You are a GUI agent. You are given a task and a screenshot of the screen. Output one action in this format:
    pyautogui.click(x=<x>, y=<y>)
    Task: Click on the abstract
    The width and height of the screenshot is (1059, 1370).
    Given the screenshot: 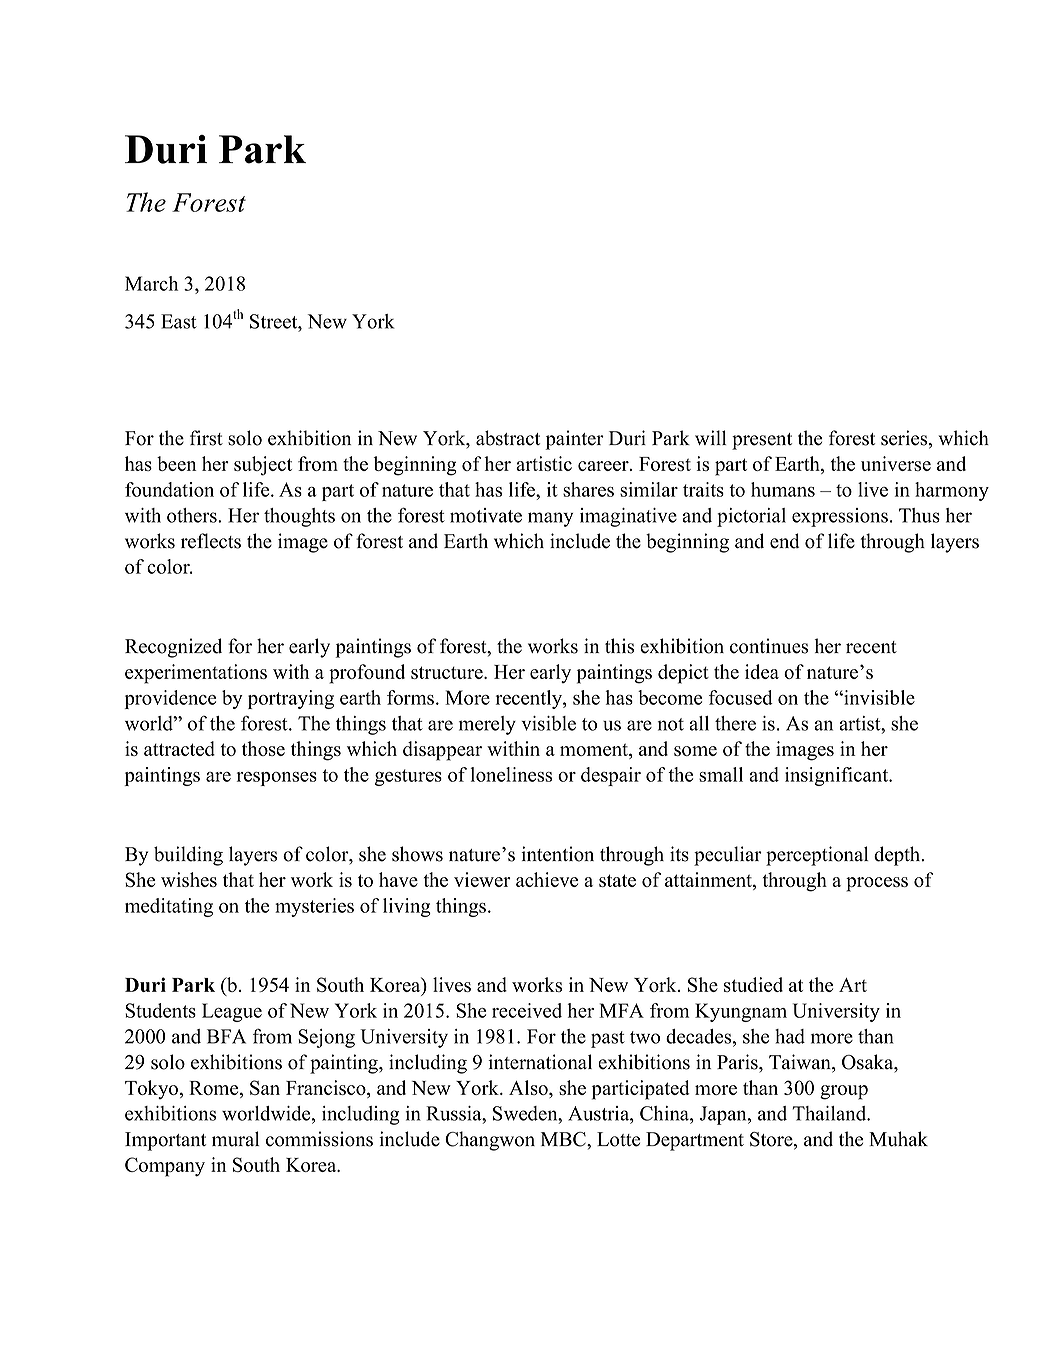 What is the action you would take?
    pyautogui.click(x=508, y=438)
